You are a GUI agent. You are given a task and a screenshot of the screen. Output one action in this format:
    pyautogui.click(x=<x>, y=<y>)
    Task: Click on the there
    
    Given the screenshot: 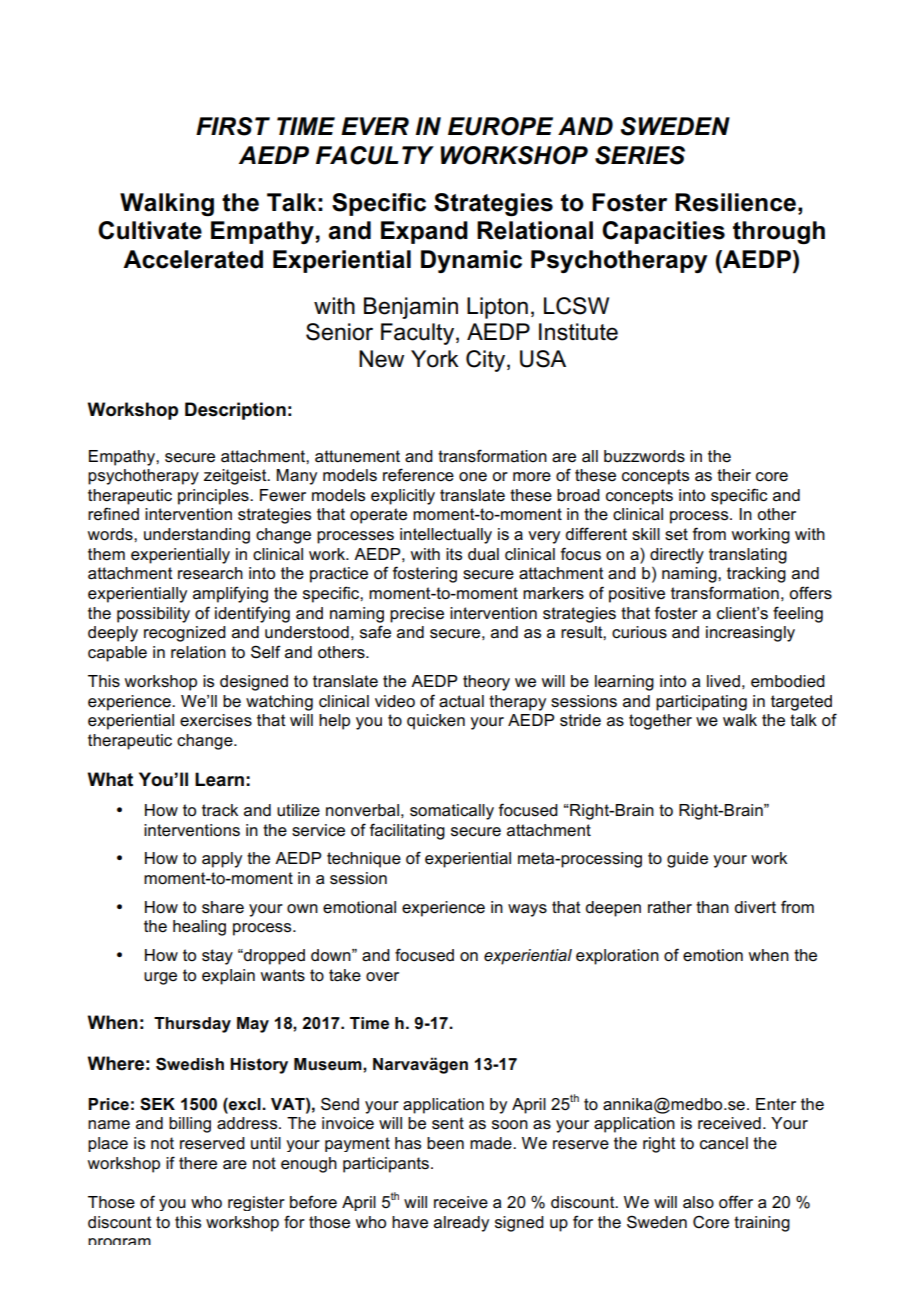 What is the action you would take?
    pyautogui.click(x=198, y=1163)
